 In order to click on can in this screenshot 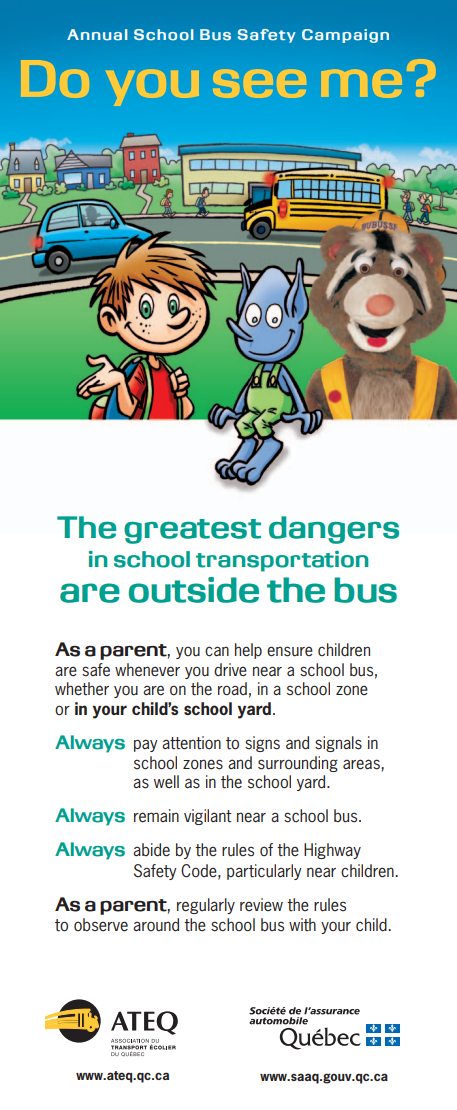, I will do `click(217, 651)`.
